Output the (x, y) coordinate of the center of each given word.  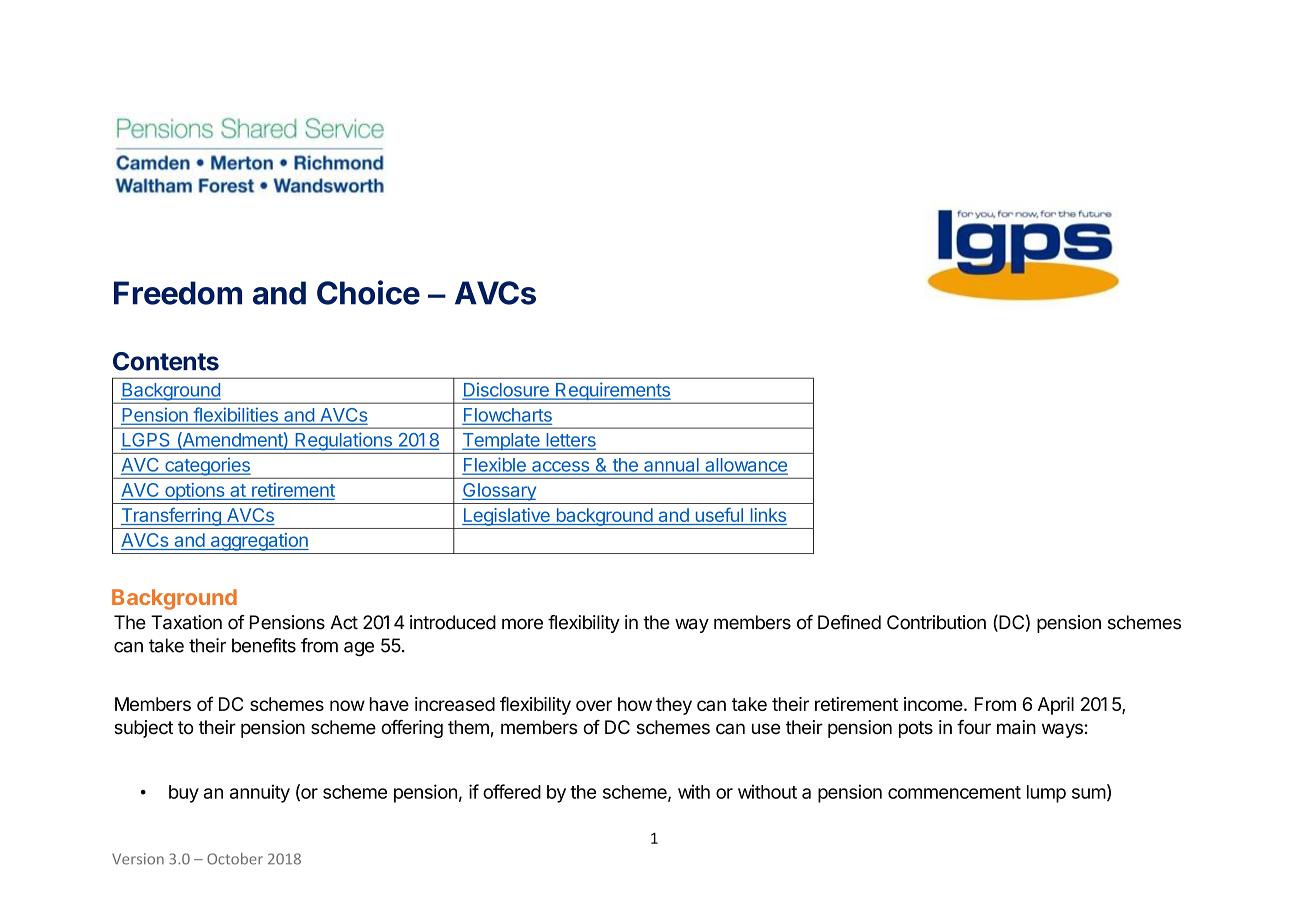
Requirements (613, 392)
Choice (368, 292)
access (560, 467)
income (933, 704)
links (767, 516)
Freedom (178, 293)
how (635, 704)
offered (512, 791)
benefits (264, 645)
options (195, 492)
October (235, 859)
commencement (954, 792)
